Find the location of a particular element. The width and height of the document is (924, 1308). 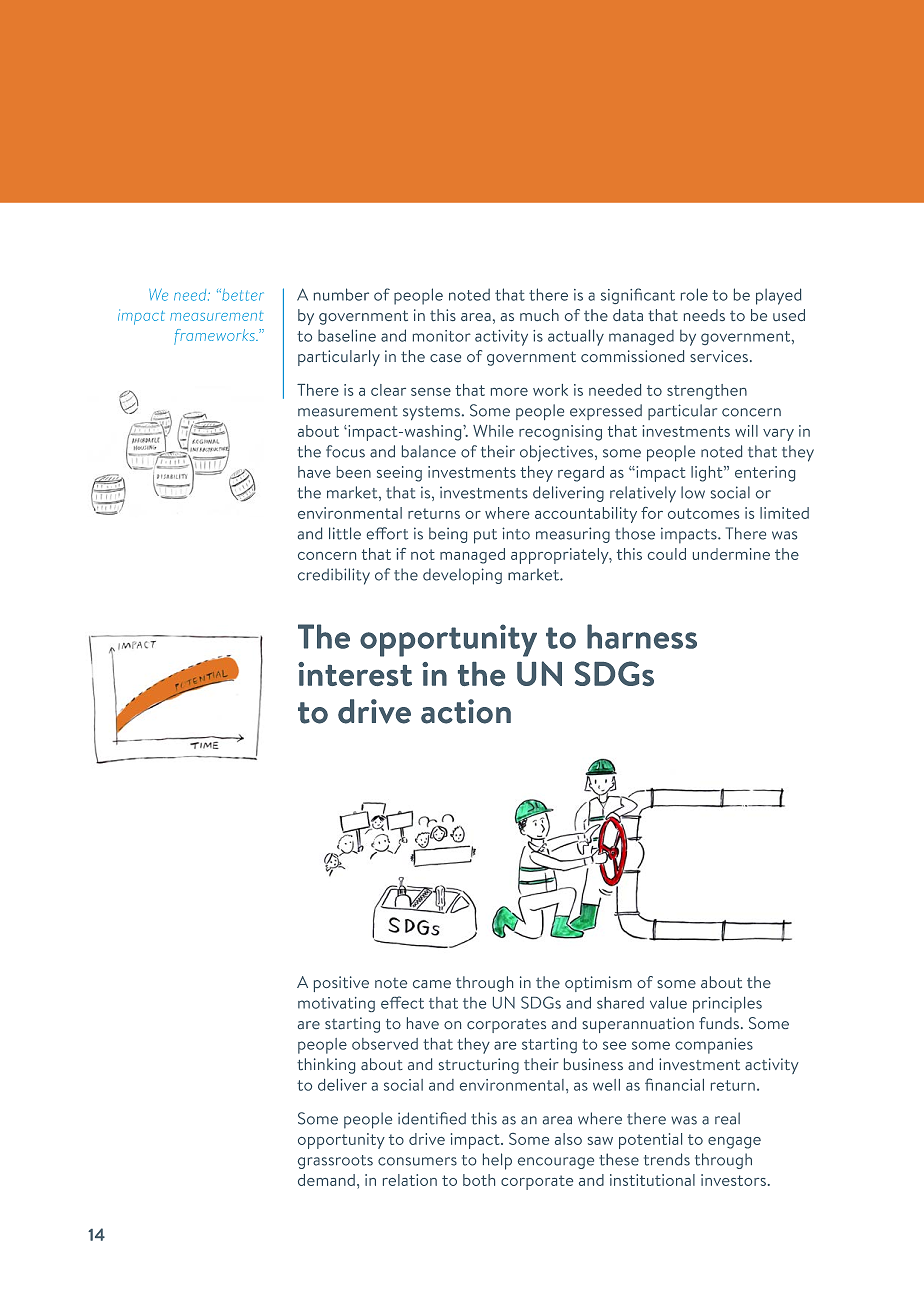

measuring is located at coordinates (573, 535).
